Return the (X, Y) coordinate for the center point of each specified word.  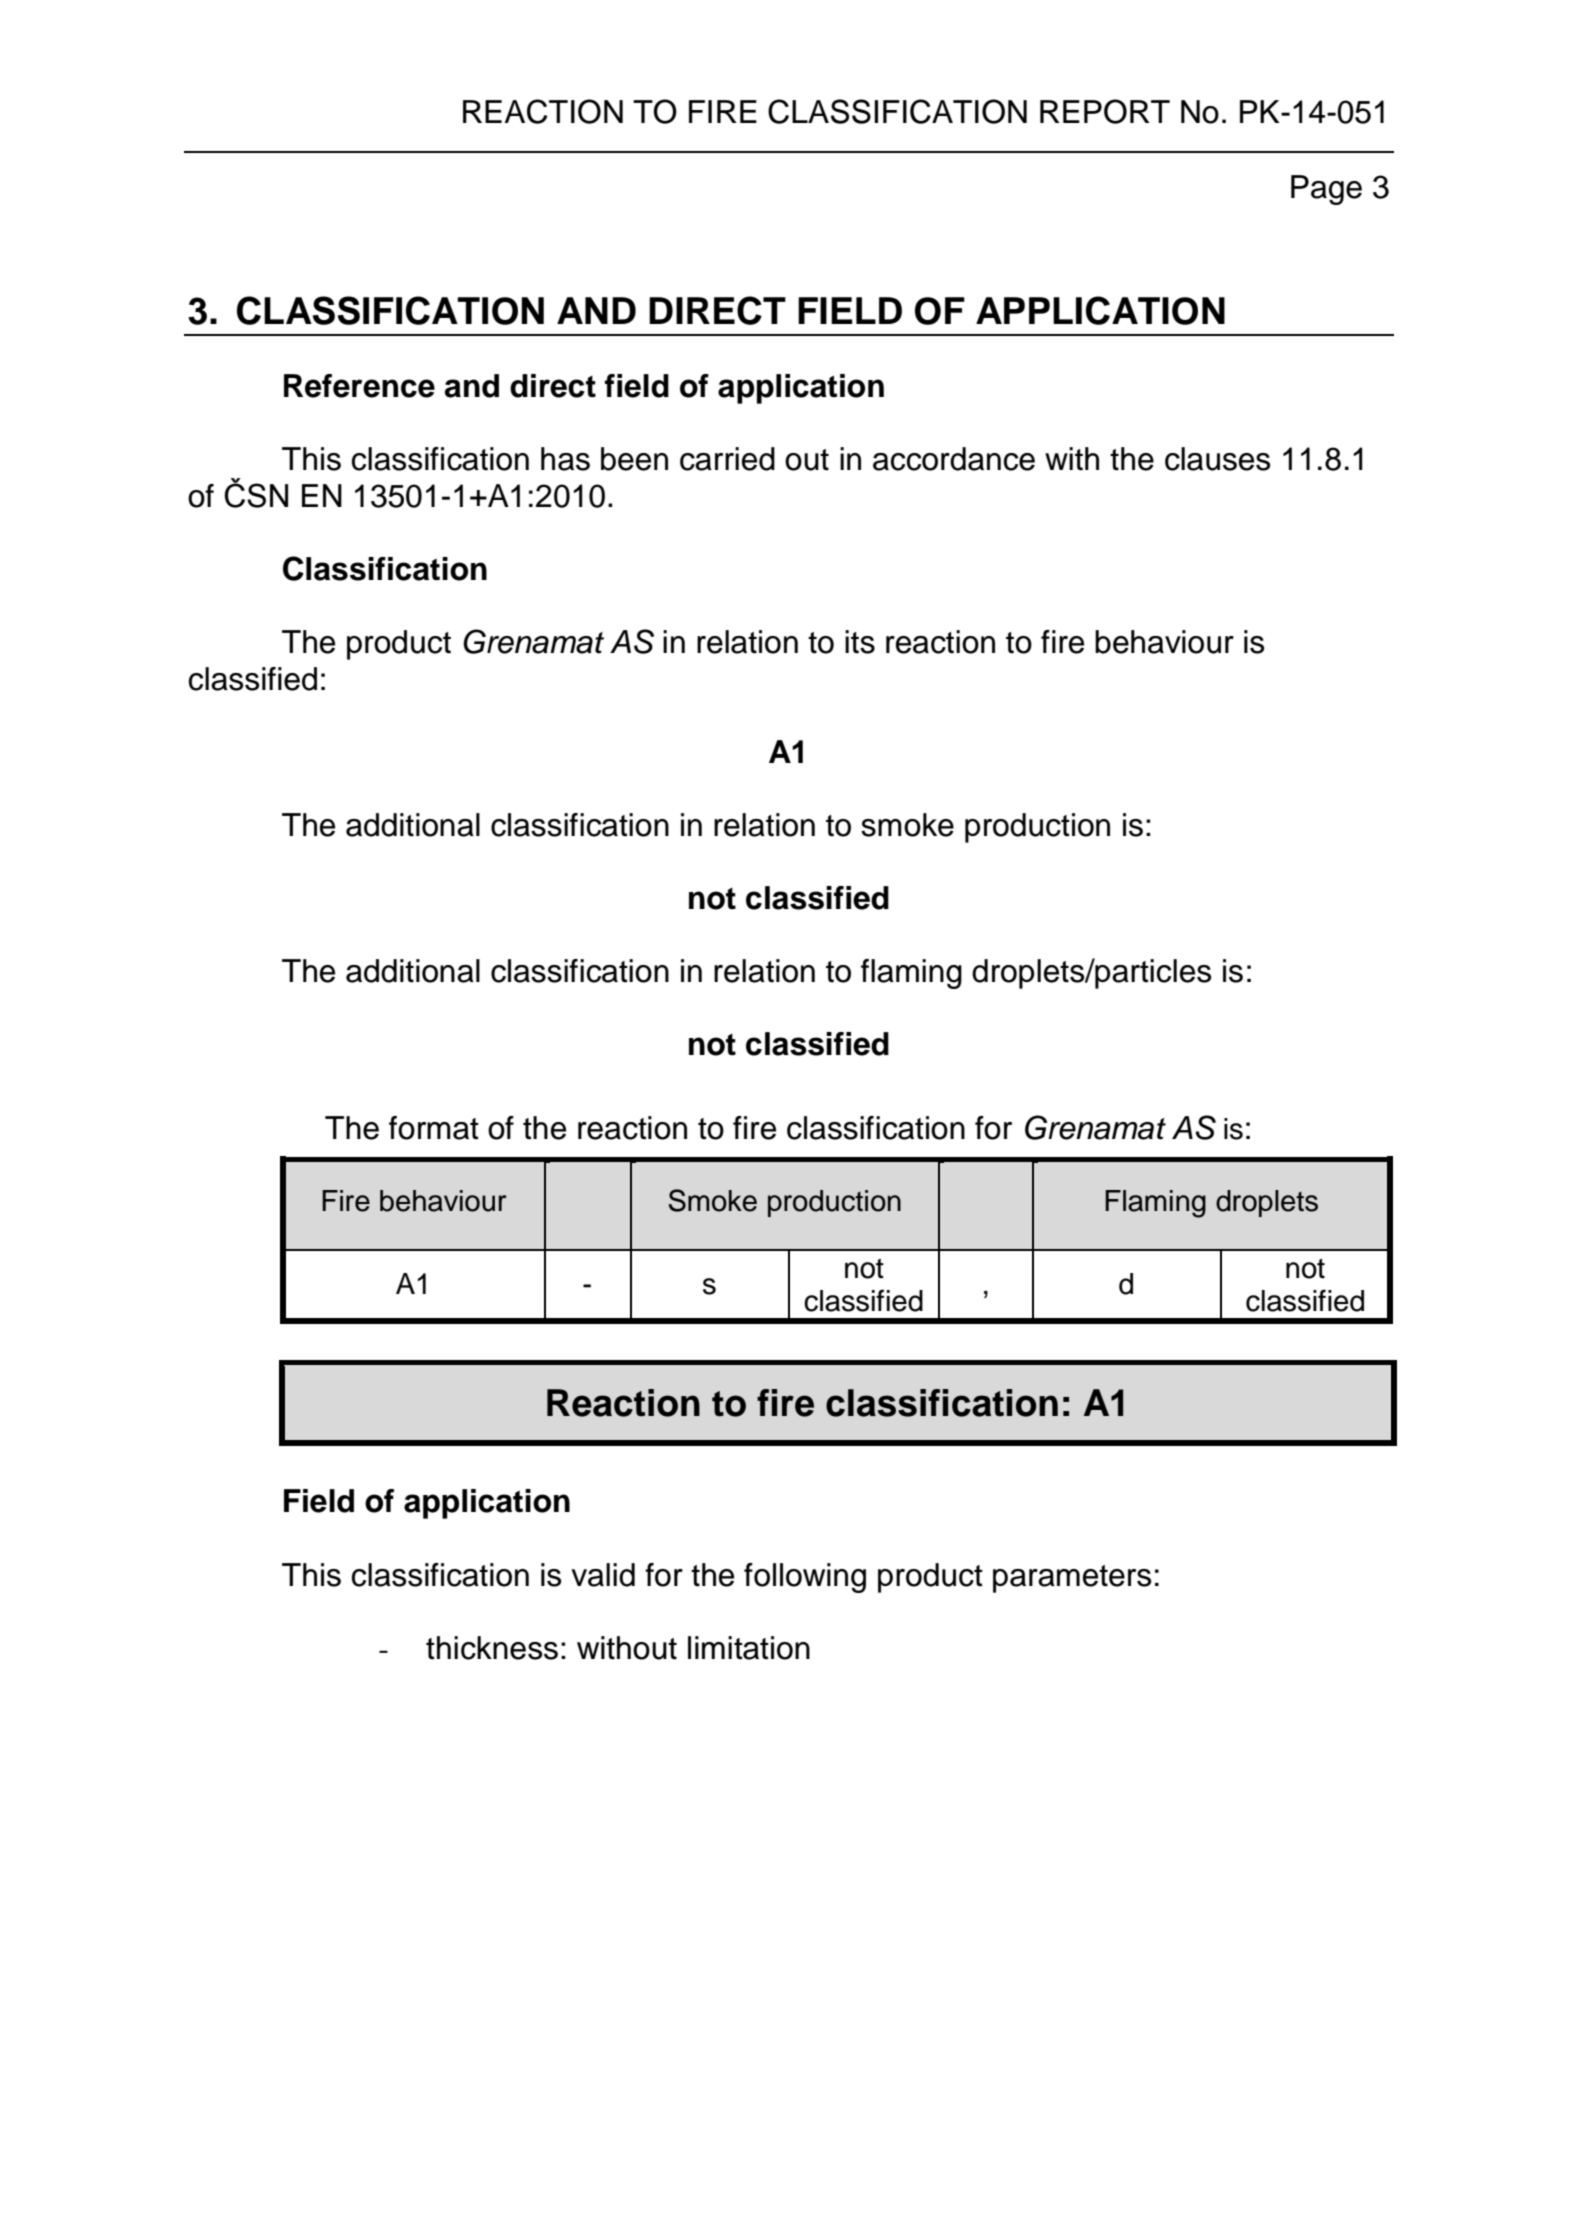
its (860, 642)
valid (603, 1575)
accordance (954, 459)
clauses (1217, 459)
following (805, 1578)
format (434, 1128)
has (565, 459)
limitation (749, 1648)
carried (727, 459)
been (634, 459)
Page (1326, 190)
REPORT (1105, 111)
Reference (359, 386)
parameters (1072, 1579)
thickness (492, 1648)
